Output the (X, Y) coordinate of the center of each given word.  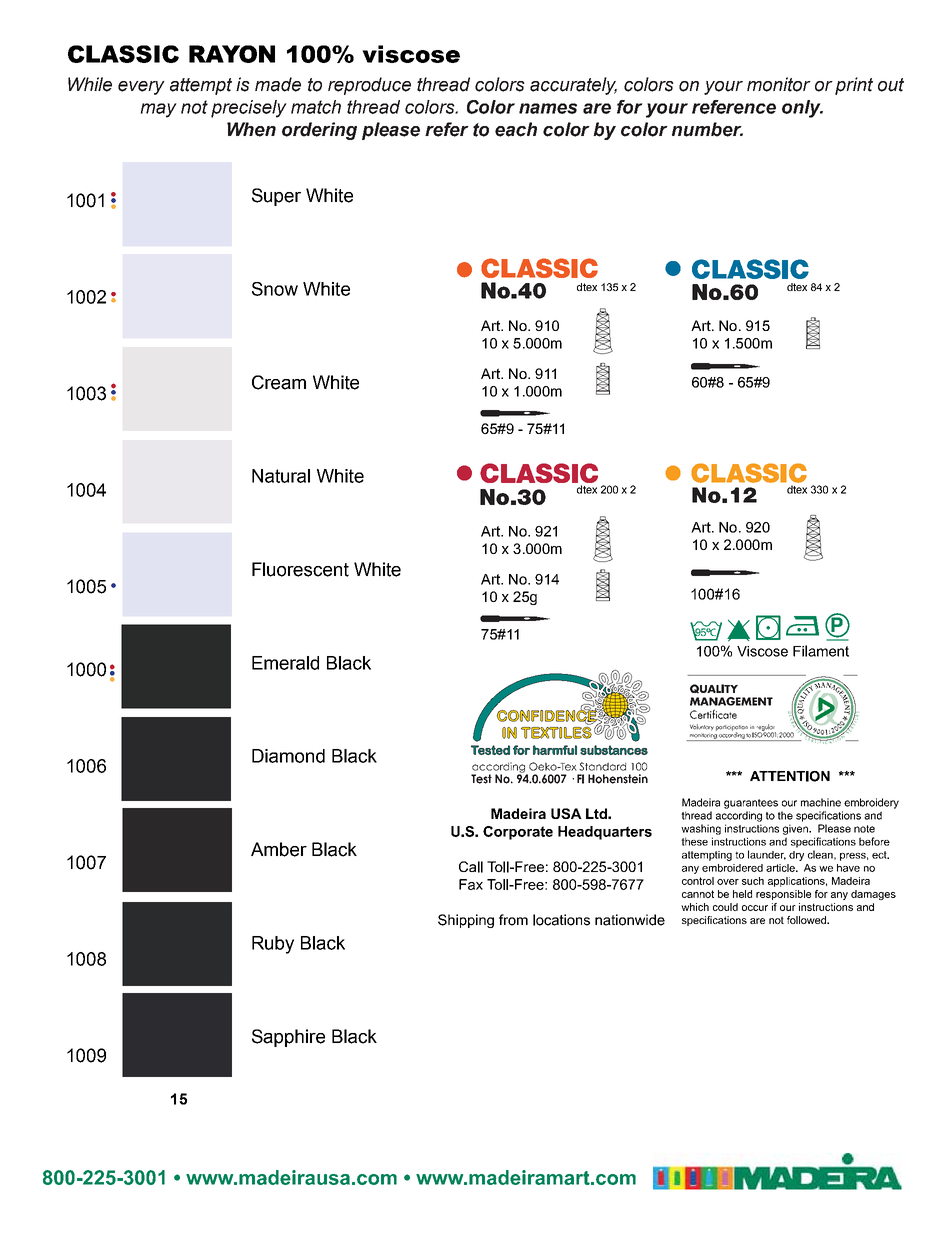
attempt (201, 86)
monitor (779, 84)
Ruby (273, 945)
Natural (281, 476)
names (548, 108)
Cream (279, 382)
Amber (279, 849)
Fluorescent (300, 569)
